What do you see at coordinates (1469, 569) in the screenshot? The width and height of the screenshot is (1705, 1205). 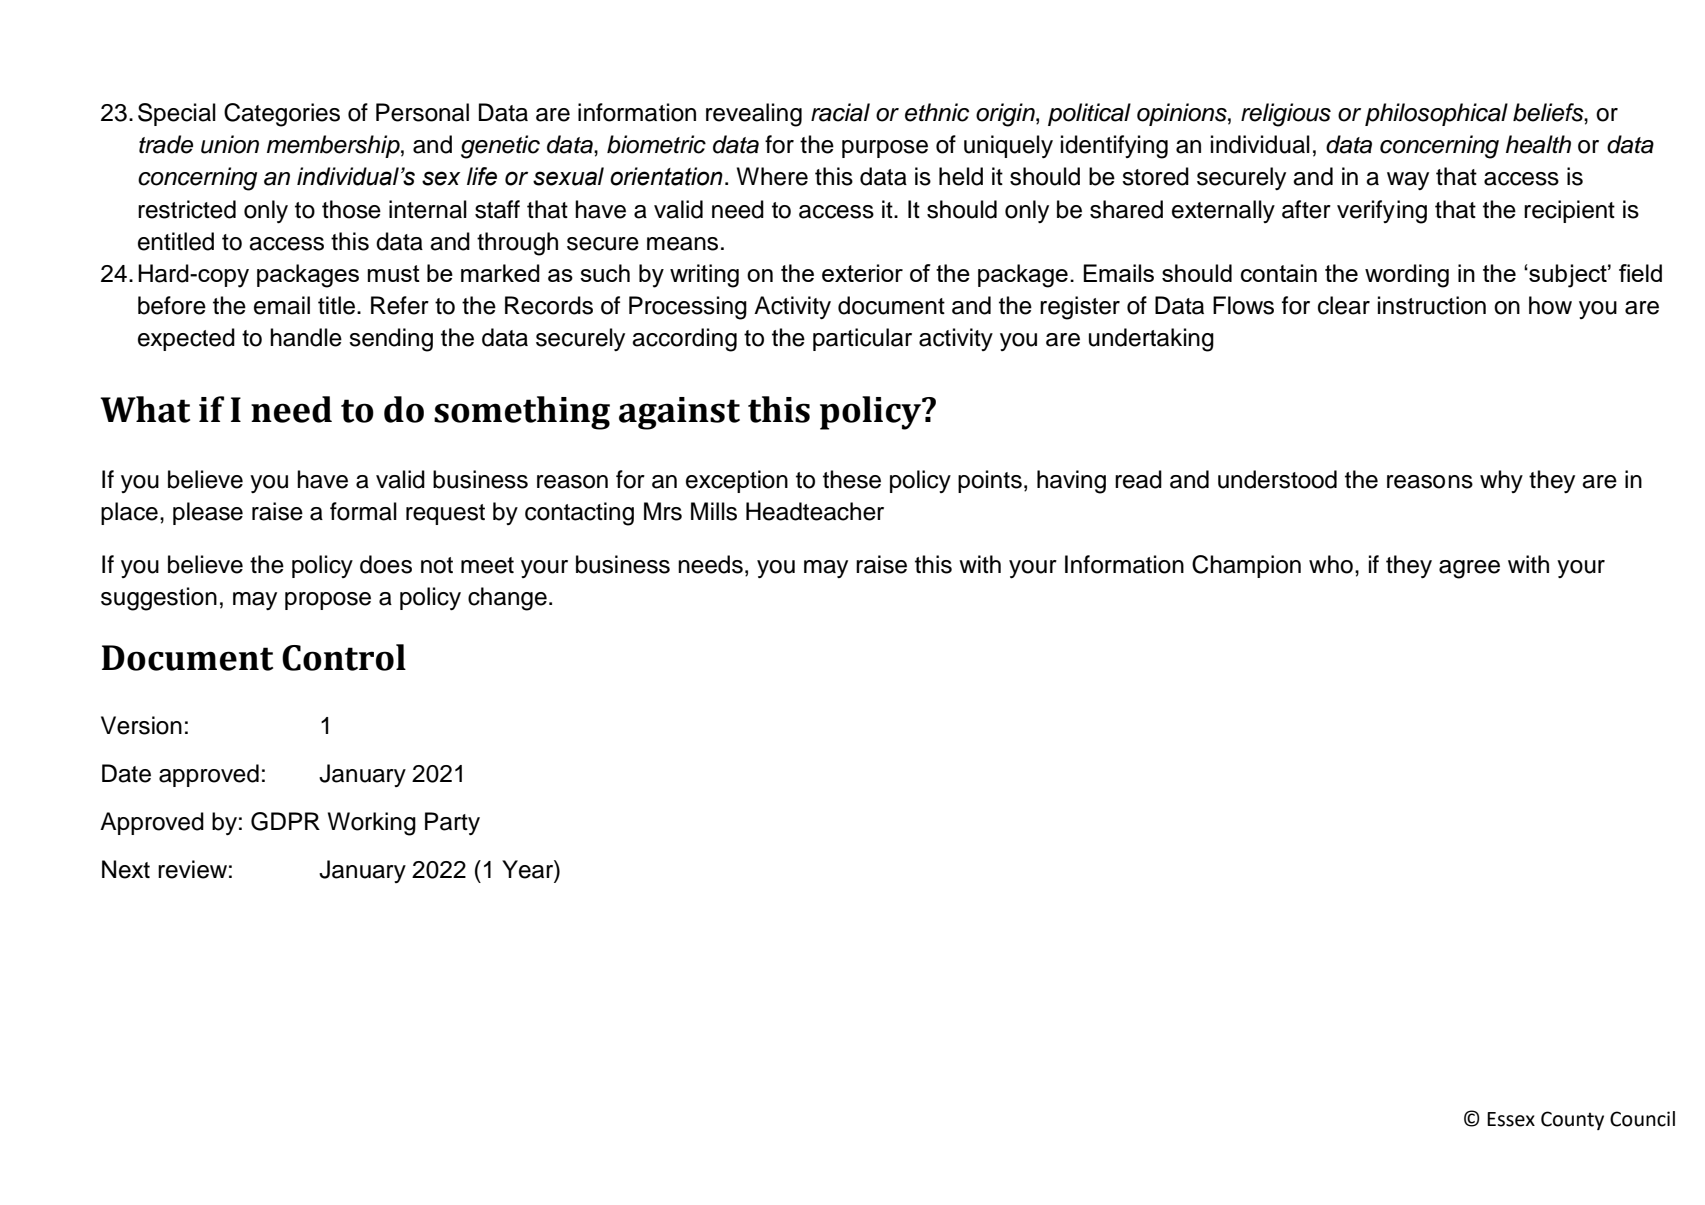 I see `agree` at bounding box center [1469, 569].
